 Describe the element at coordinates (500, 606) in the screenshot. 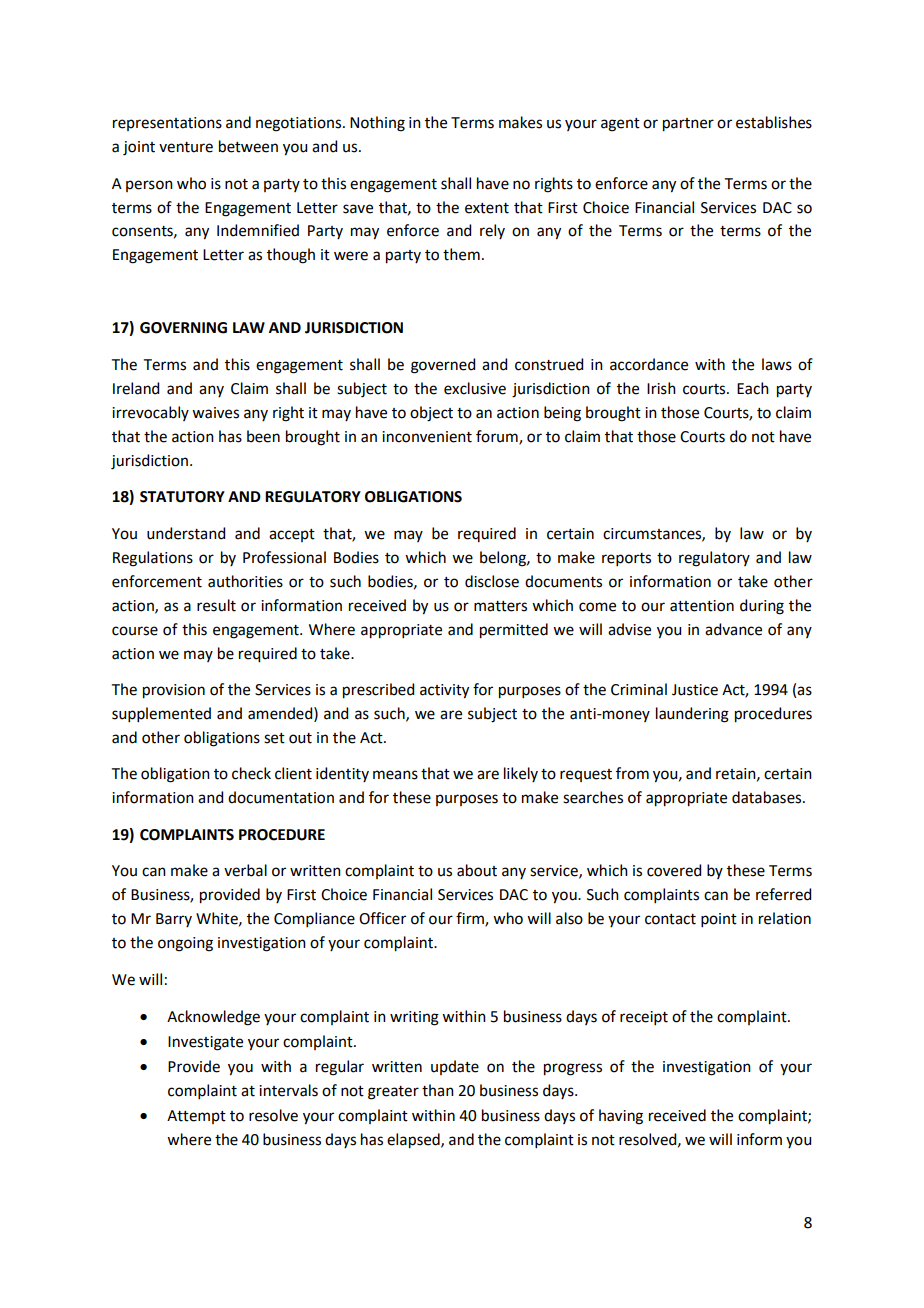

I see `matters` at that location.
